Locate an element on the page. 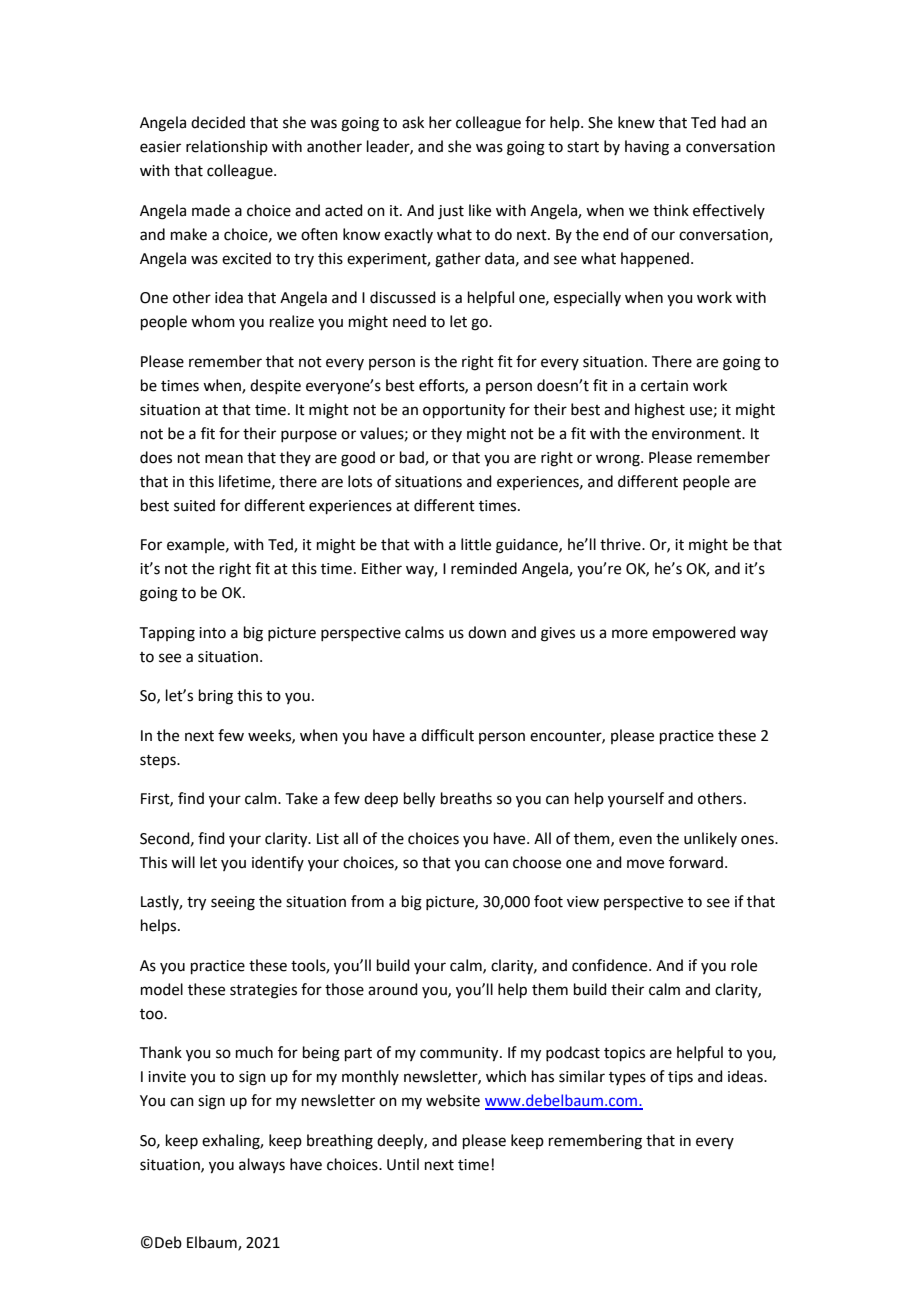 This document has height=1308, width=924. empowered is located at coordinates (694, 633).
